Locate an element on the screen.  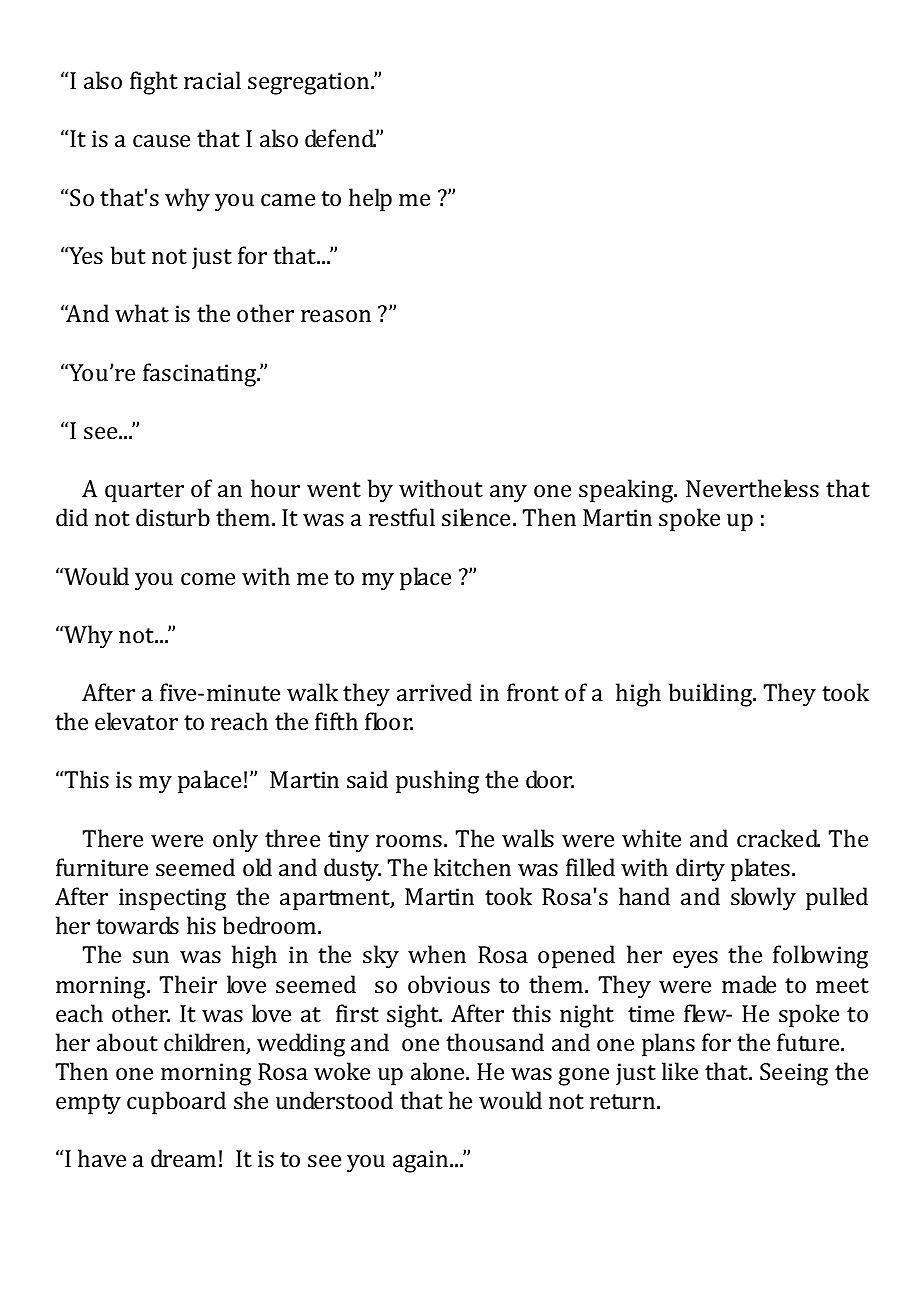
plates is located at coordinates (762, 870).
